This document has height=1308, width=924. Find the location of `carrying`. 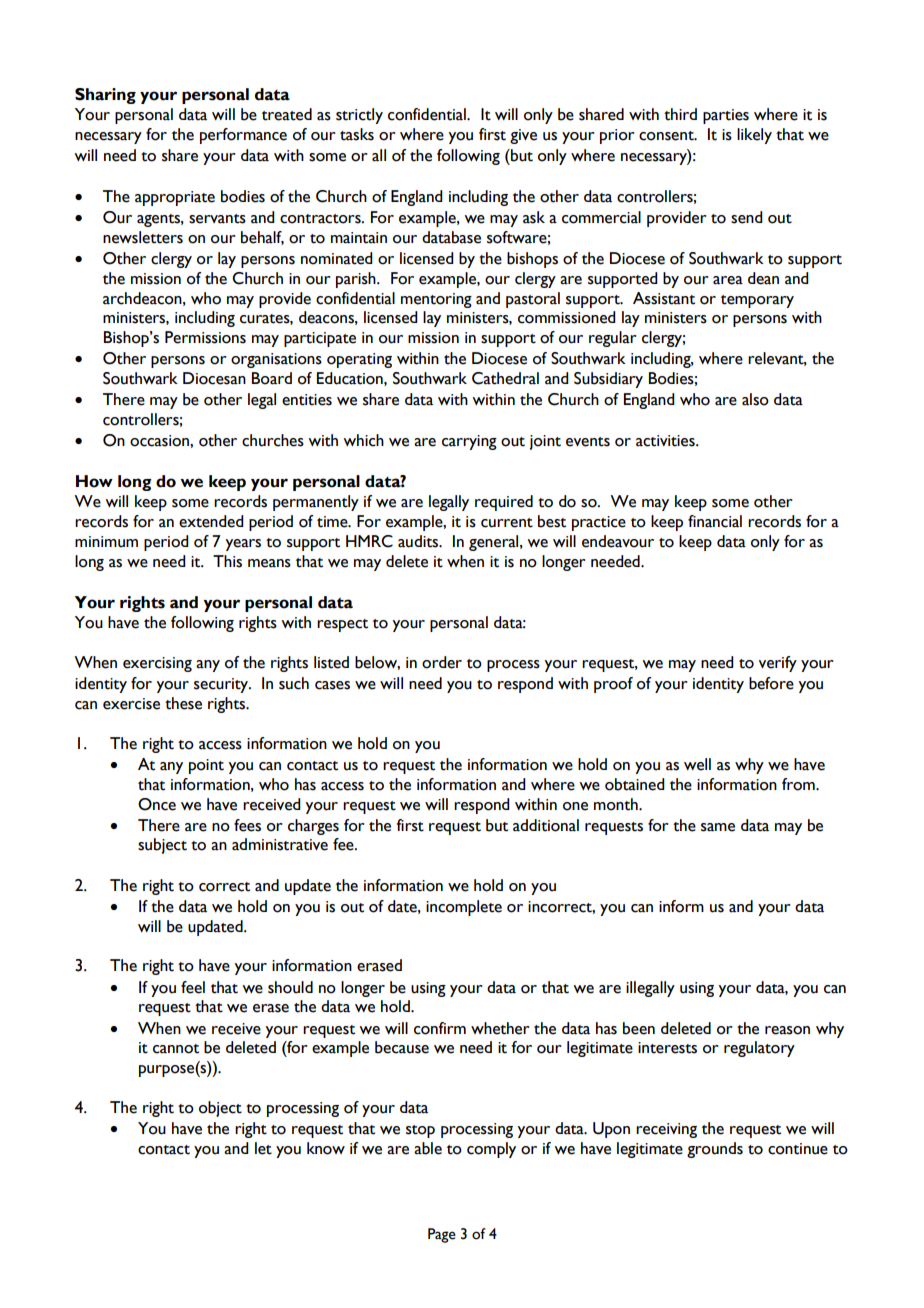

carrying is located at coordinates (469, 442).
